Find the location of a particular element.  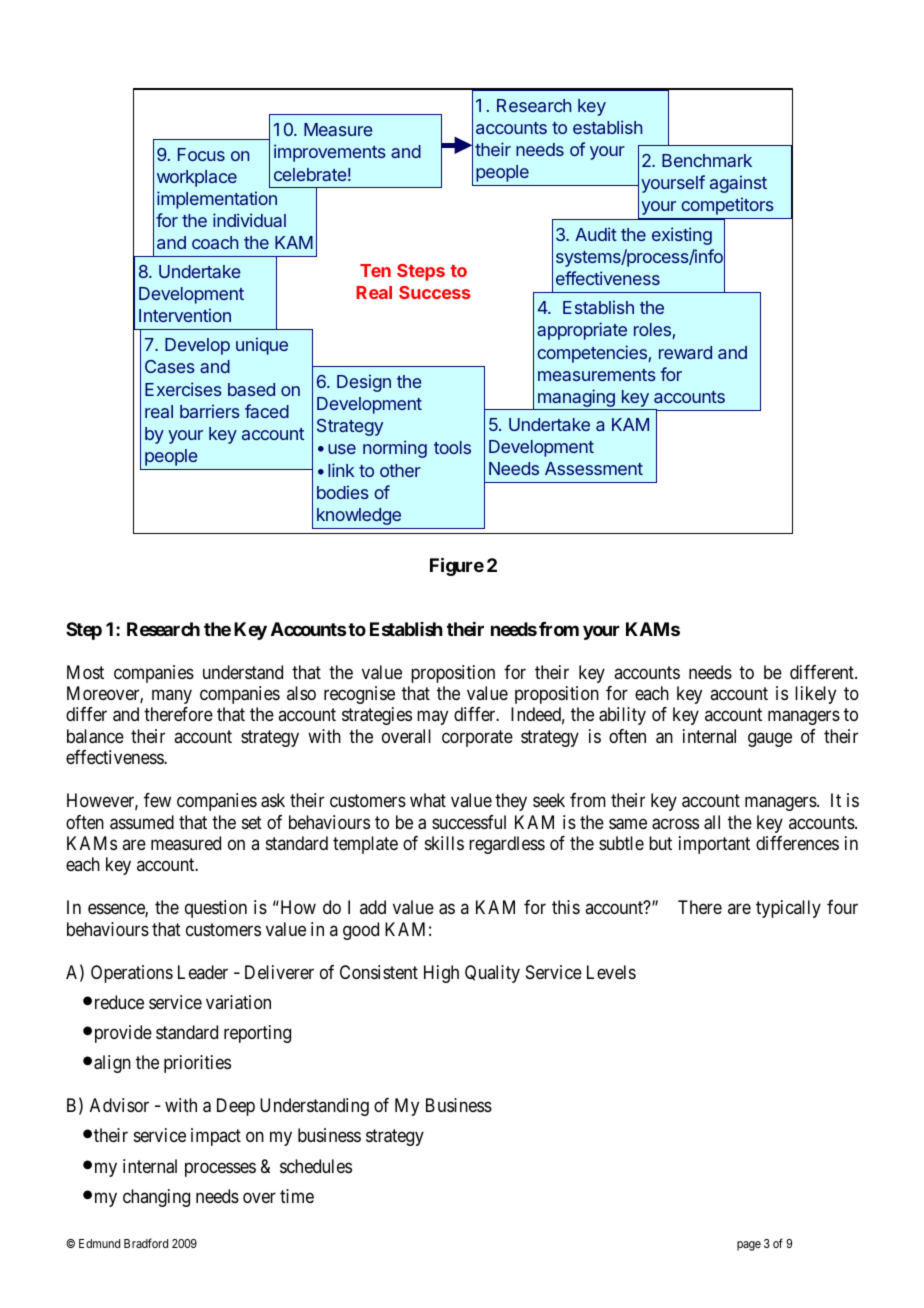

gauge is located at coordinates (770, 739).
